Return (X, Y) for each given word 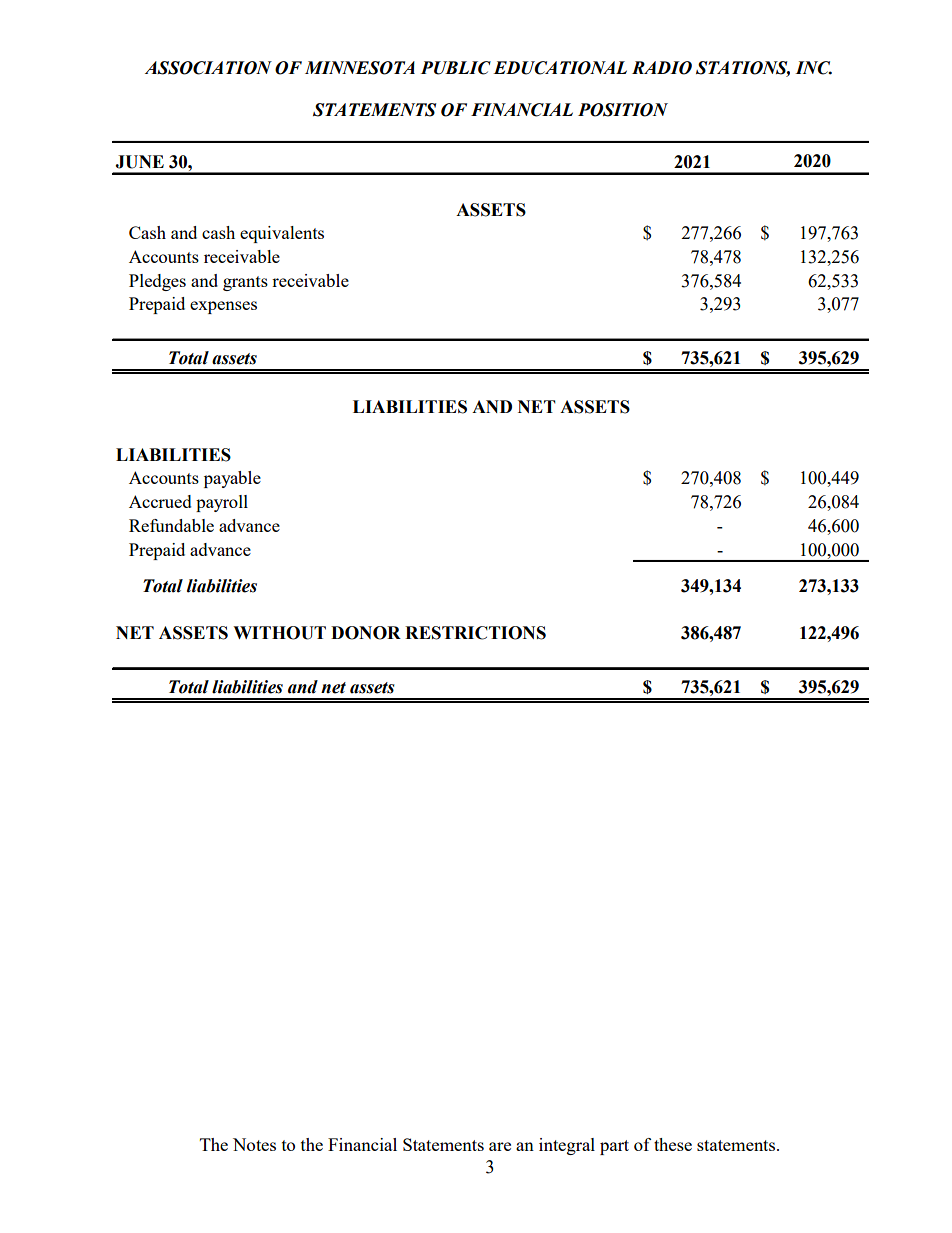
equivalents (282, 234)
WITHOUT (279, 633)
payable (232, 479)
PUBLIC (456, 68)
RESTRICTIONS (475, 633)
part (614, 1147)
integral (567, 1146)
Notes (254, 1144)
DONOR (366, 633)
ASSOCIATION (208, 68)
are (500, 1146)
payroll (222, 503)
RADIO (662, 68)
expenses (223, 307)
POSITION (623, 110)
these (673, 1144)
